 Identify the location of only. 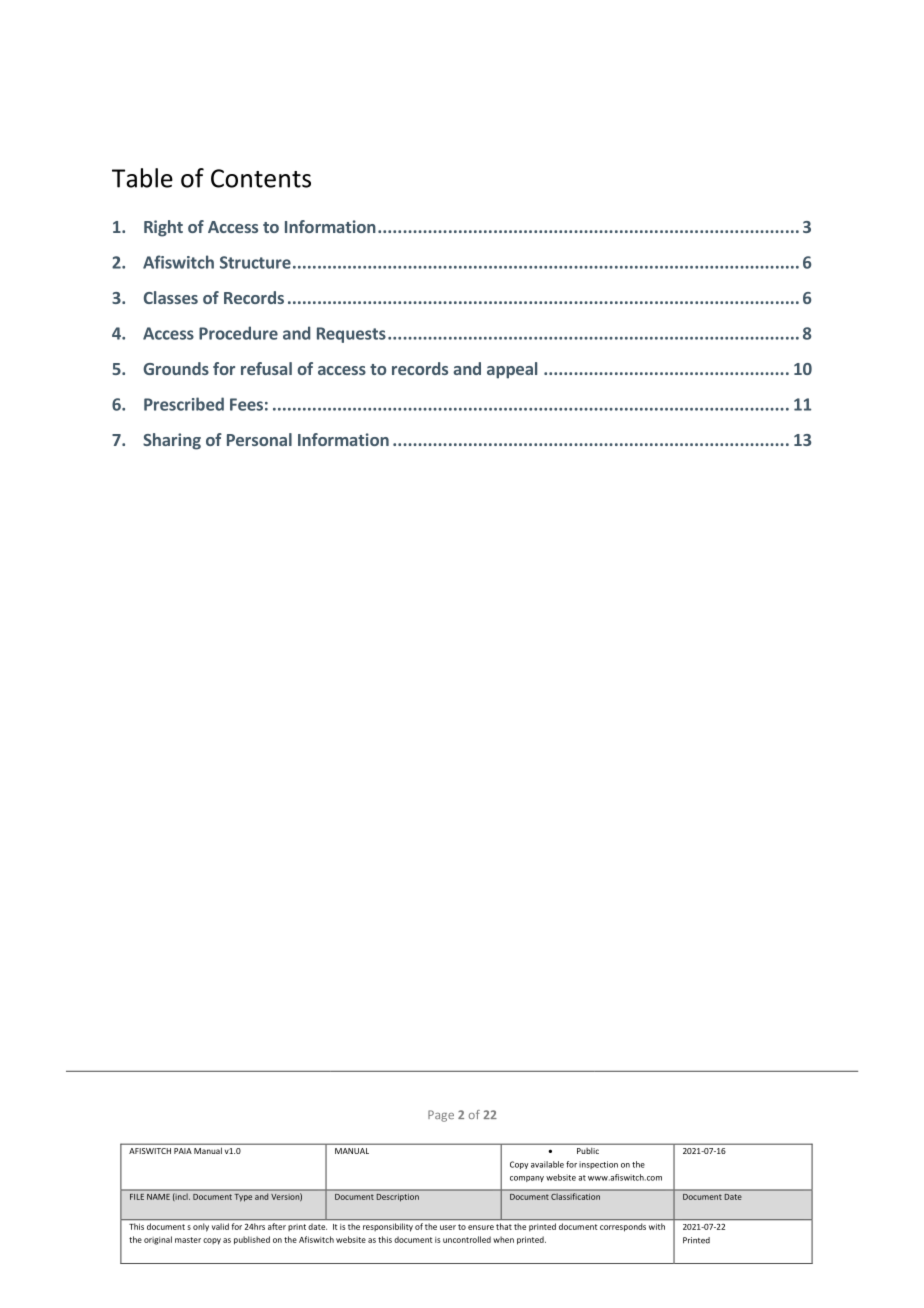
(201, 1227).
